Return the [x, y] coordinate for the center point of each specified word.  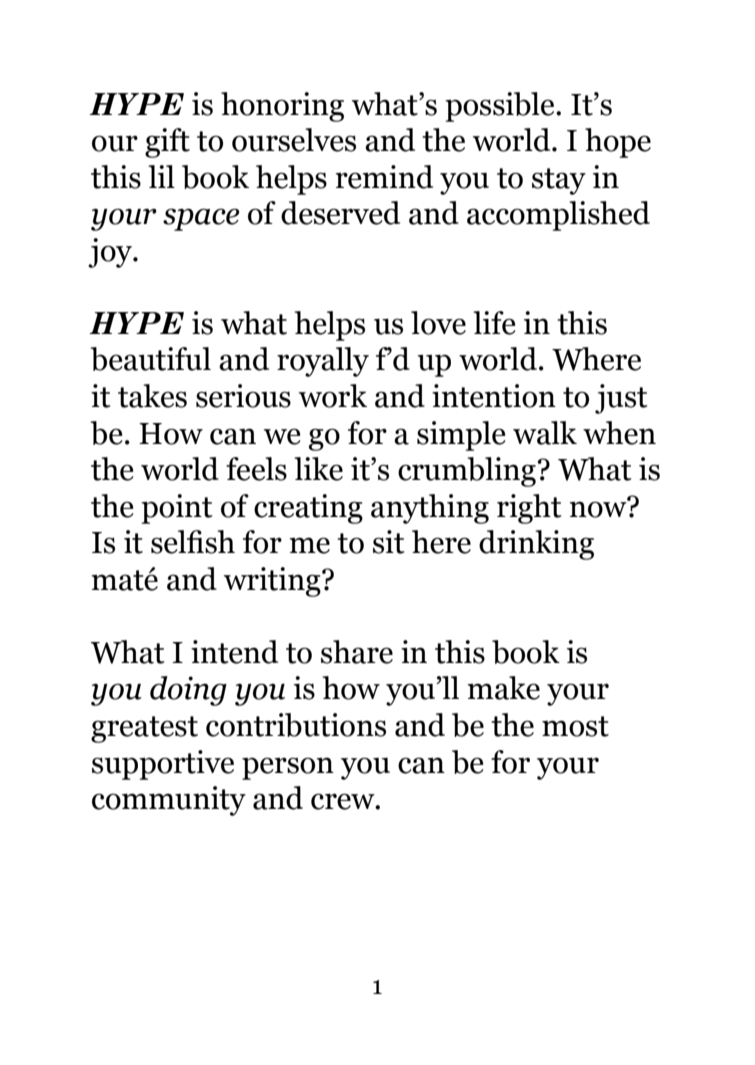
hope [618, 143]
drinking [536, 545]
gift [167, 143]
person [288, 768]
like [318, 469]
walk [545, 433]
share [357, 652]
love [438, 323]
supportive [163, 765]
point [176, 509]
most [575, 726]
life [494, 323]
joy [111, 253]
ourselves [294, 140]
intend [234, 652]
